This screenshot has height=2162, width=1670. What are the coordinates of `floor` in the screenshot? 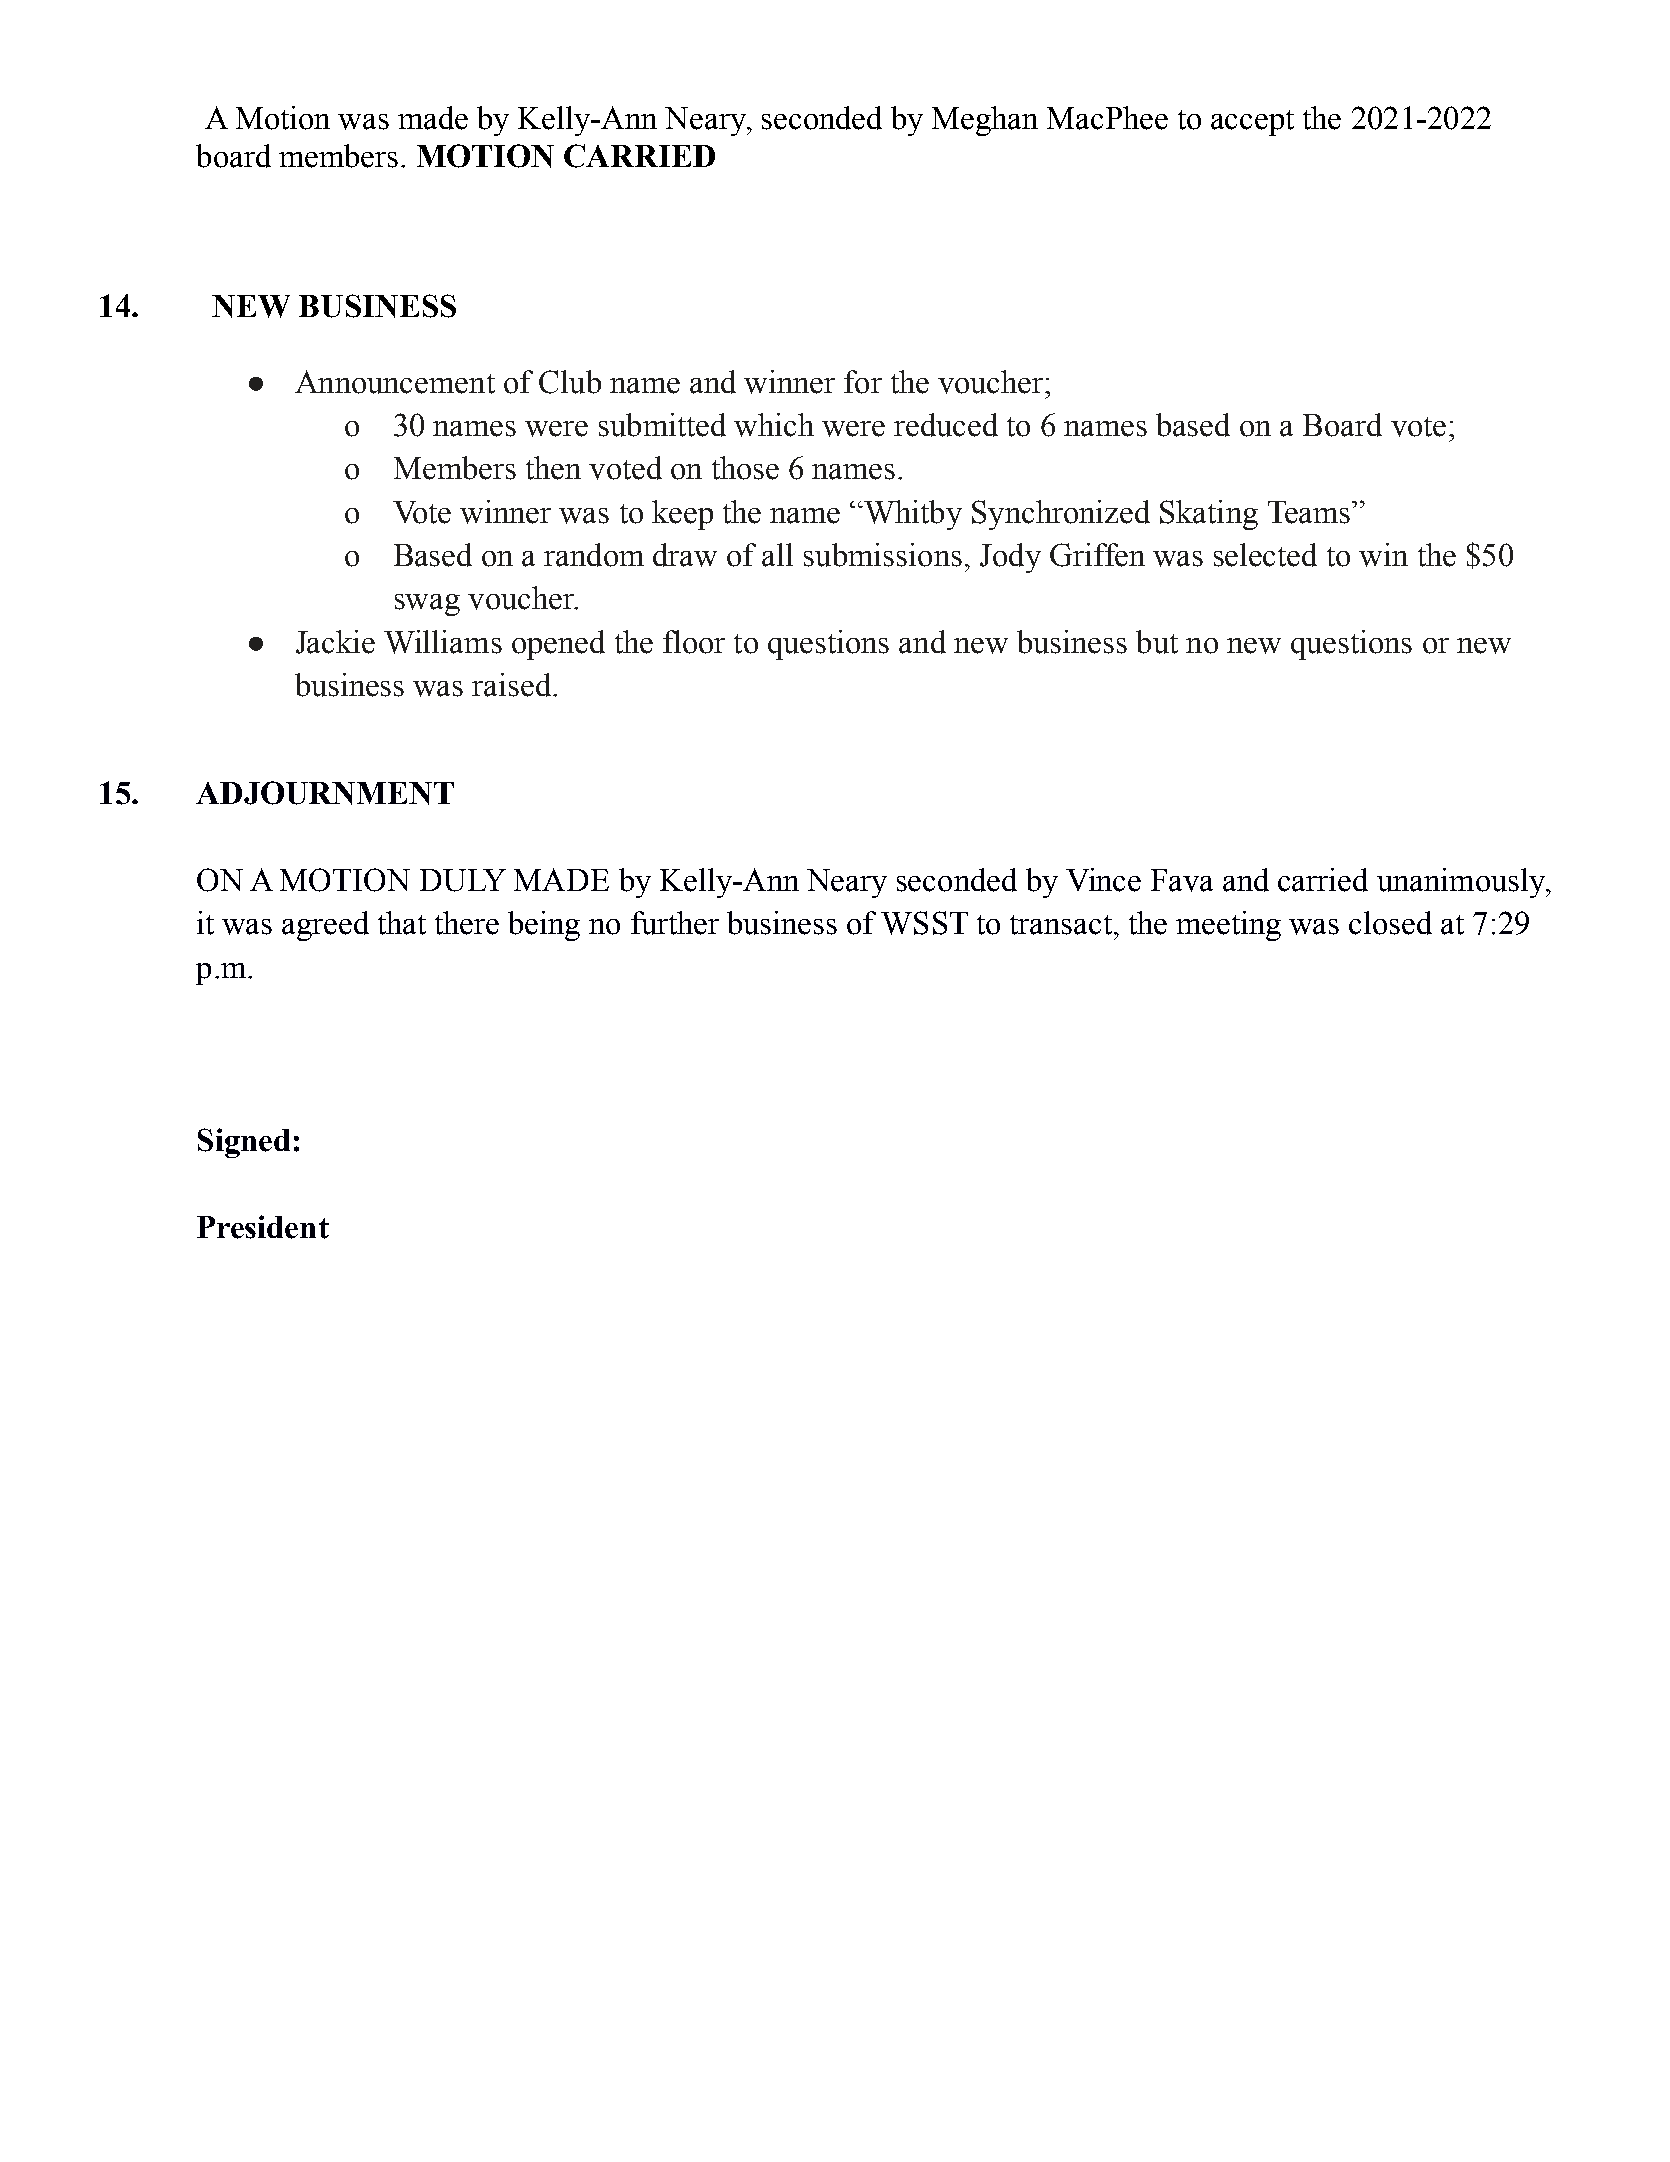 It's located at (694, 642).
